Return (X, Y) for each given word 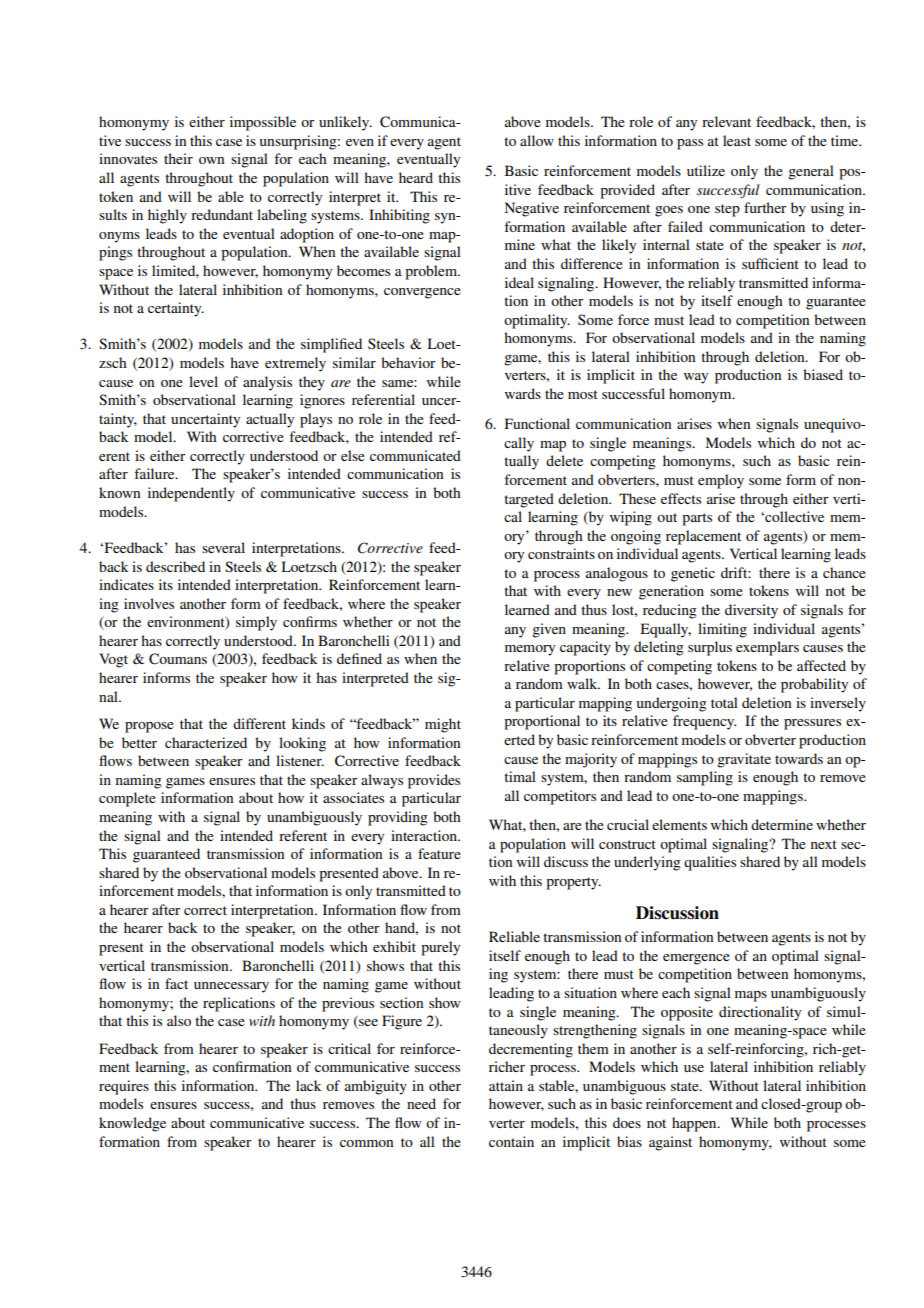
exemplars (767, 648)
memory (530, 650)
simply (256, 623)
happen (695, 1124)
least (737, 140)
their (178, 158)
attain (506, 1085)
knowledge (132, 1124)
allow (537, 140)
